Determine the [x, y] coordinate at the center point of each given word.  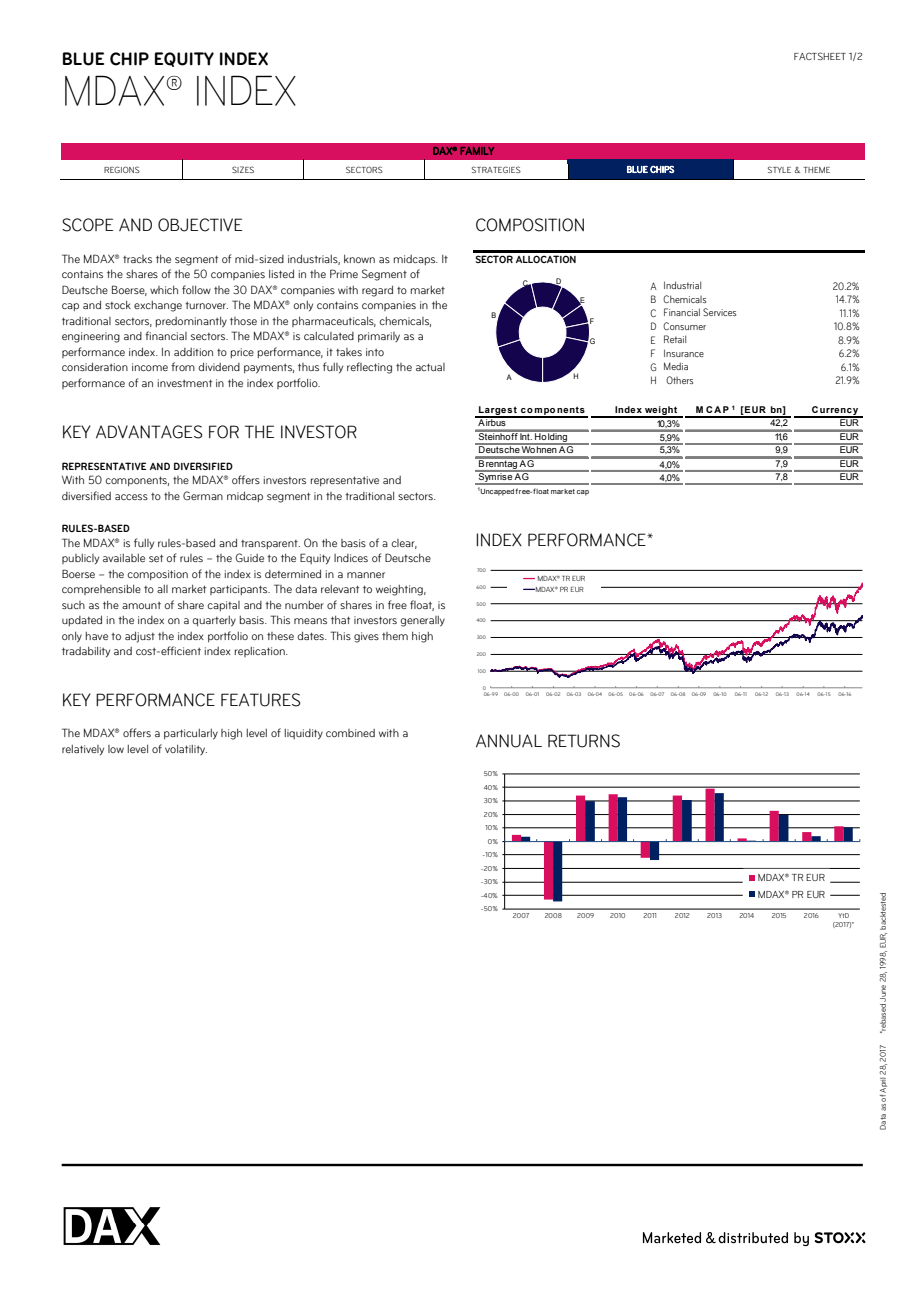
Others [679, 380]
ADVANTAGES [149, 432]
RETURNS [584, 741]
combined [350, 733]
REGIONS [122, 169]
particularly [191, 734]
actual [430, 367]
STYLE [779, 169]
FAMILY [477, 151]
